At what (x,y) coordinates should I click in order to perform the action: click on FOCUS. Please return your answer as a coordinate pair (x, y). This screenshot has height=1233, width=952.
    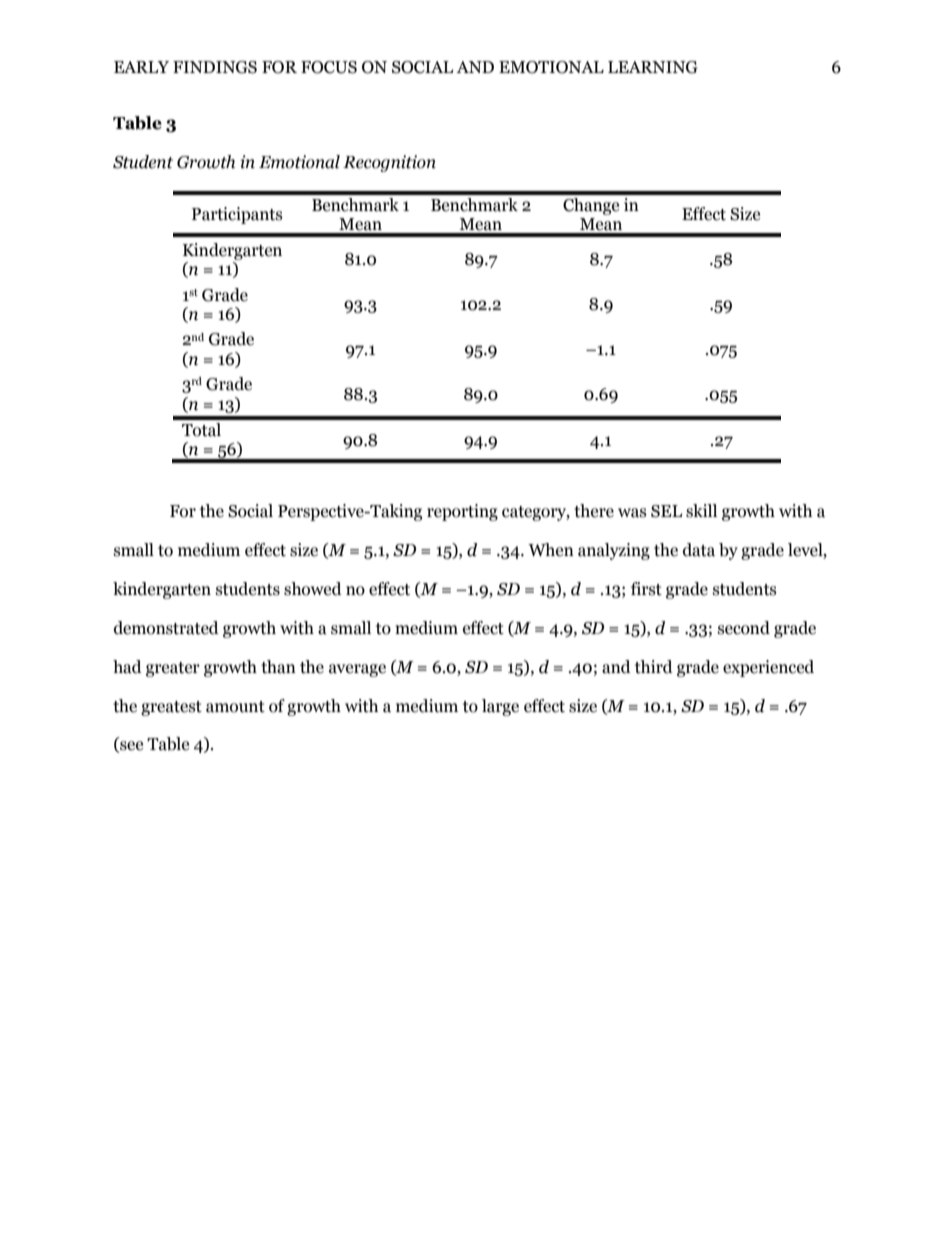
    Looking at the image, I should click on (329, 67).
